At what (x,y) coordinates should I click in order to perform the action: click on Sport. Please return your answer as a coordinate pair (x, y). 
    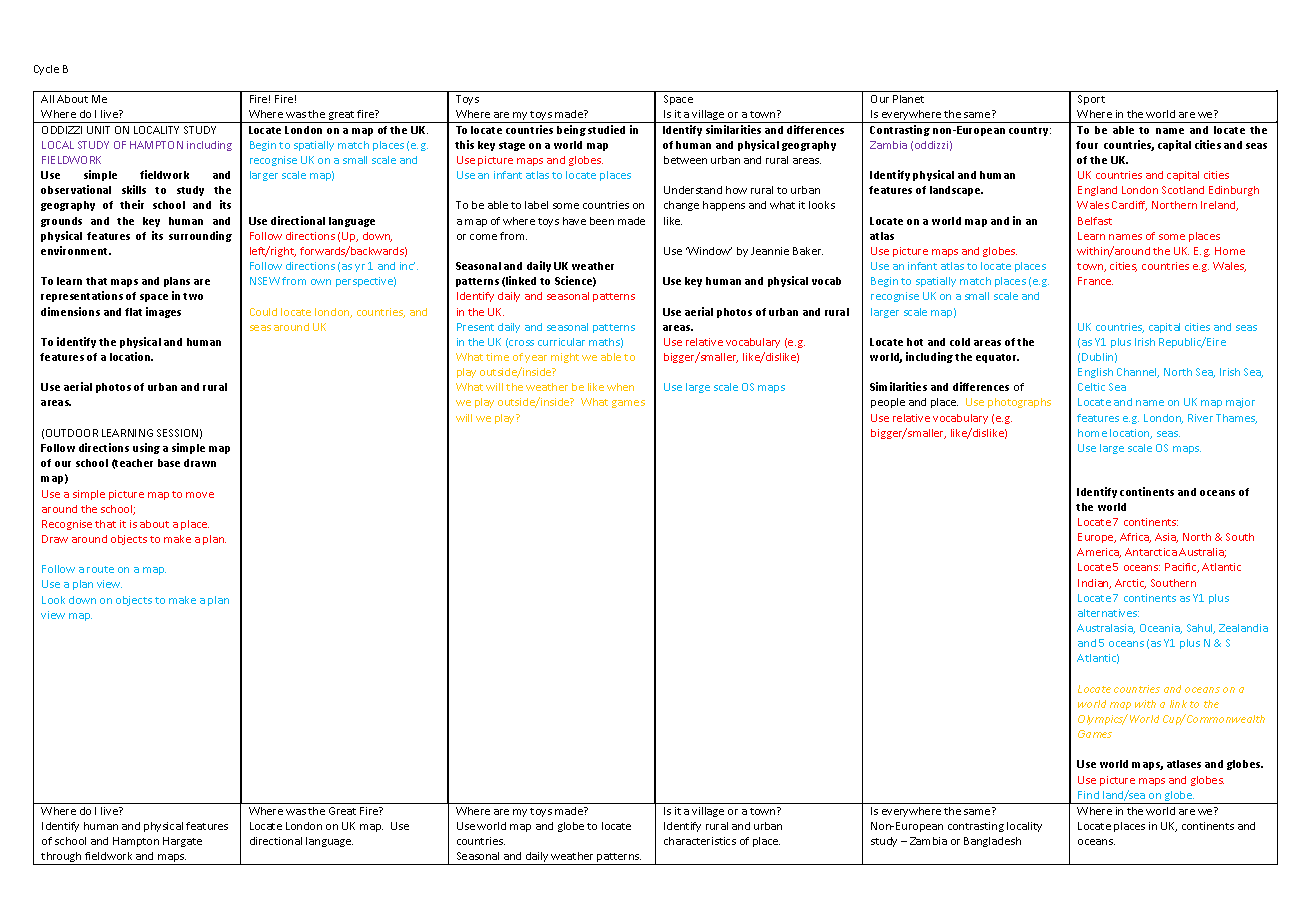
    Looking at the image, I should click on (1091, 100).
